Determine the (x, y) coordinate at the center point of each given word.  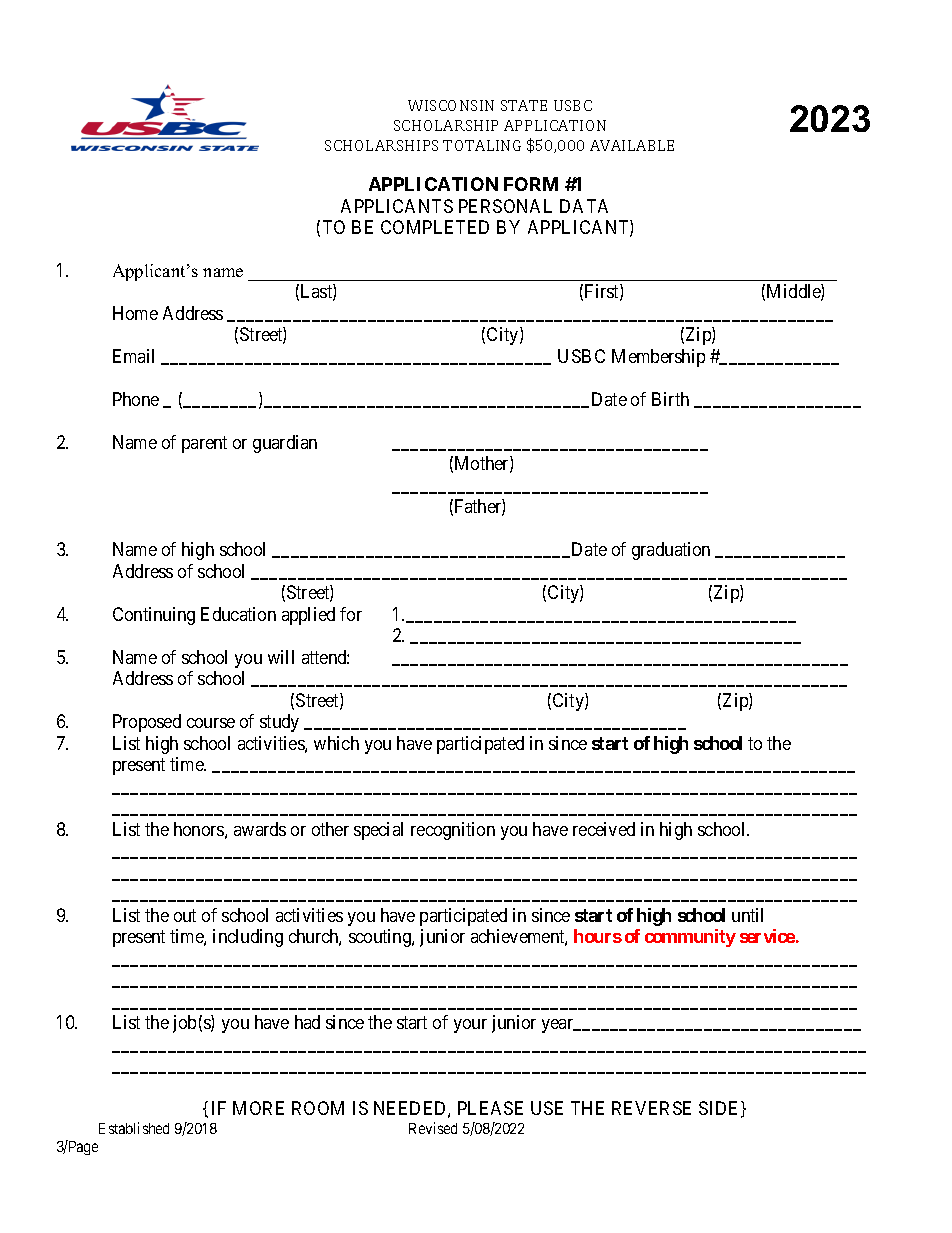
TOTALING (482, 145)
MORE (258, 1108)
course (211, 723)
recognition (453, 831)
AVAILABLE (632, 145)
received (604, 829)
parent (204, 444)
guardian (285, 444)
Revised (433, 1128)
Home (135, 313)
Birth (670, 399)
